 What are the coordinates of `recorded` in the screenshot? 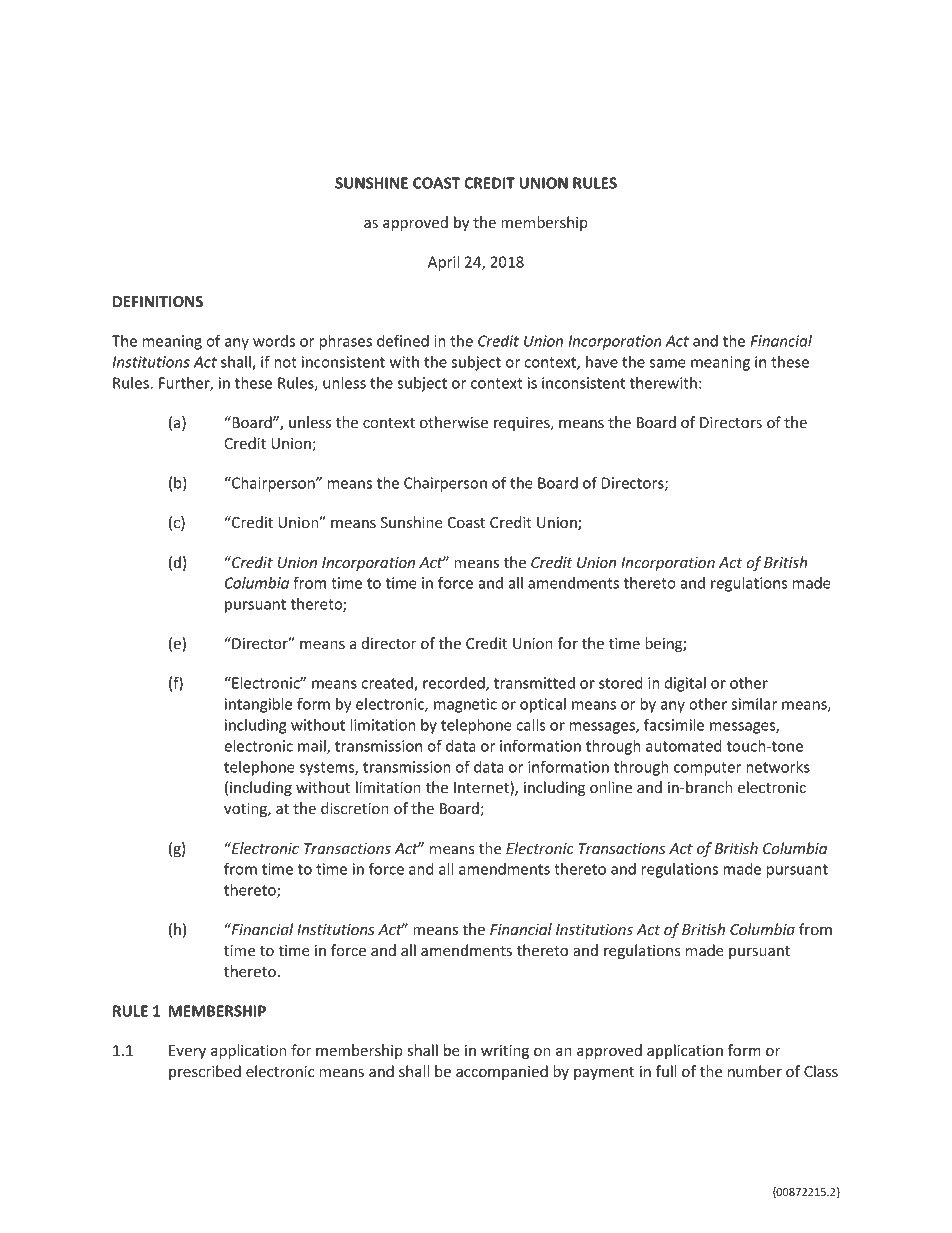 It's located at (455, 684).
